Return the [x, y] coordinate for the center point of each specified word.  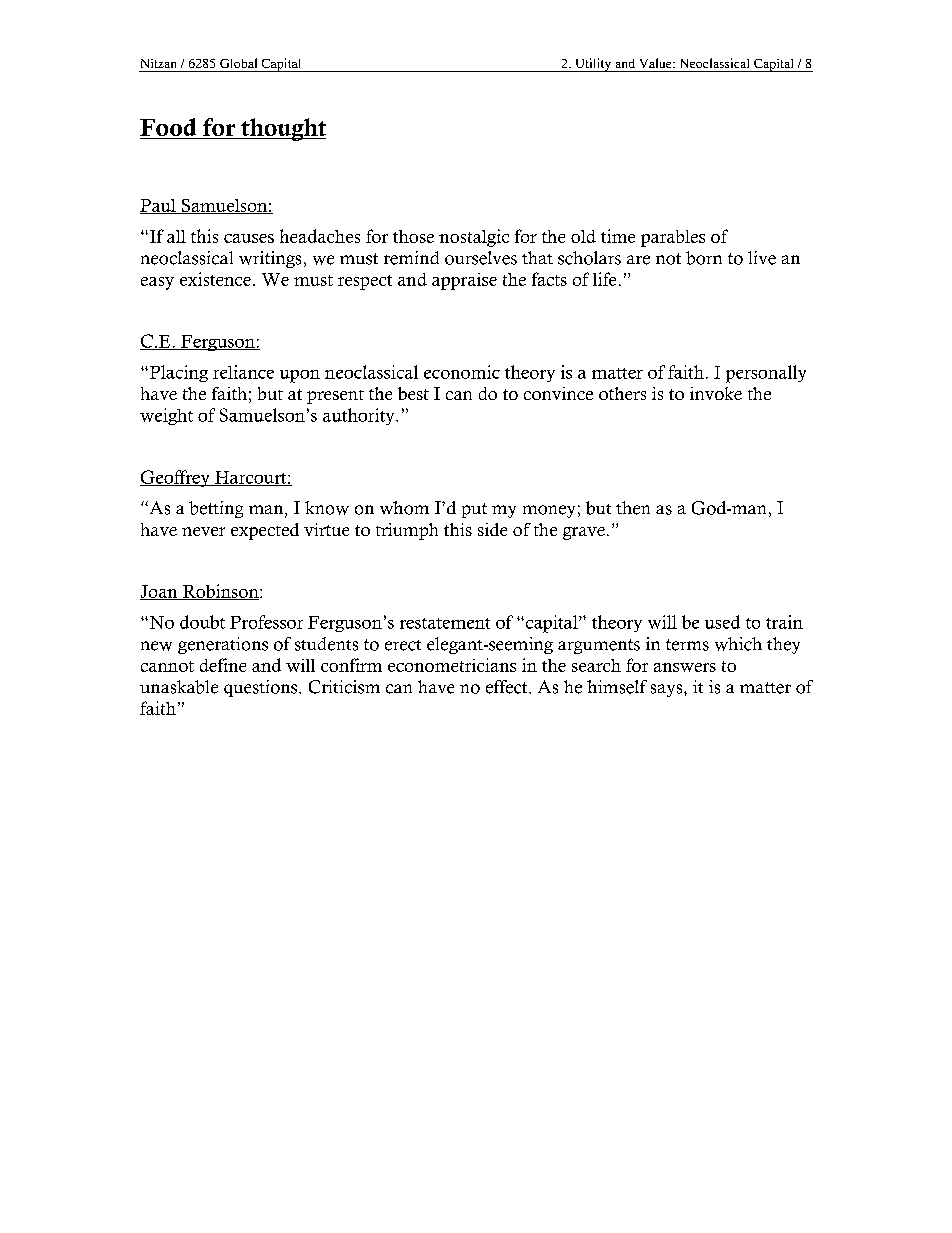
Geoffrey [176, 478]
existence [215, 279]
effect [508, 687]
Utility [593, 65]
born [704, 258]
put [474, 510]
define [223, 665]
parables [673, 238]
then [633, 508]
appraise [464, 281]
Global [238, 63]
